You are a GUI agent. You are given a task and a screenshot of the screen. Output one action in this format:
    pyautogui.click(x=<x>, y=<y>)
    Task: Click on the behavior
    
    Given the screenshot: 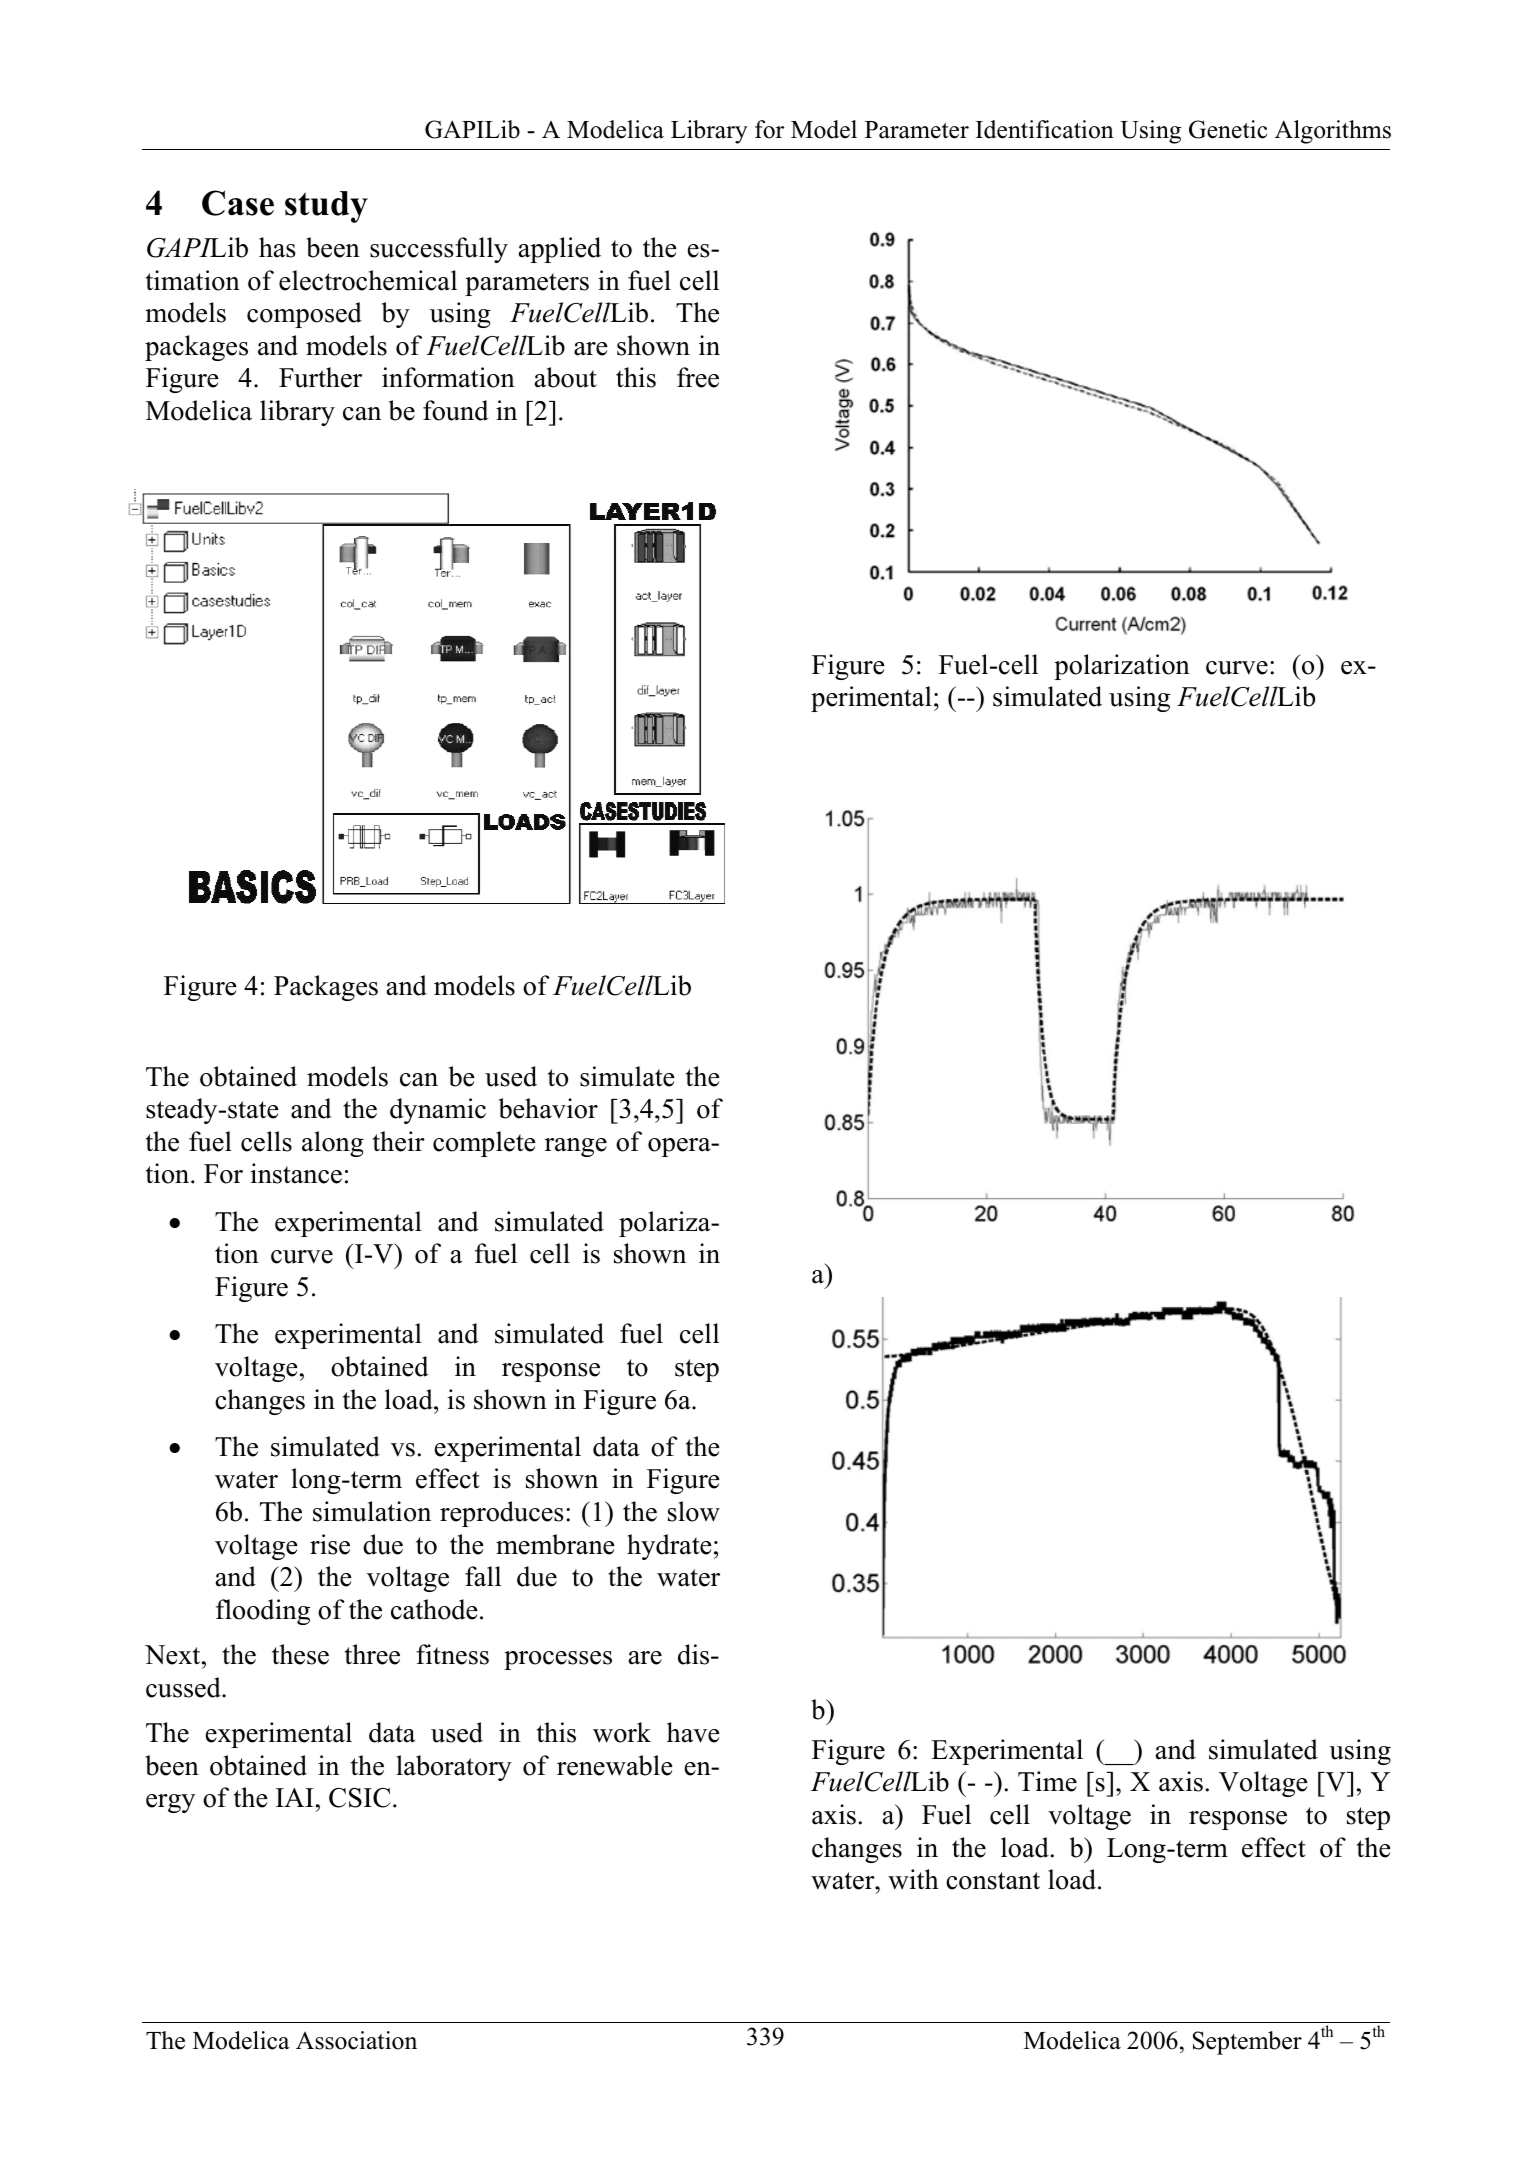 What is the action you would take?
    pyautogui.click(x=548, y=1108)
